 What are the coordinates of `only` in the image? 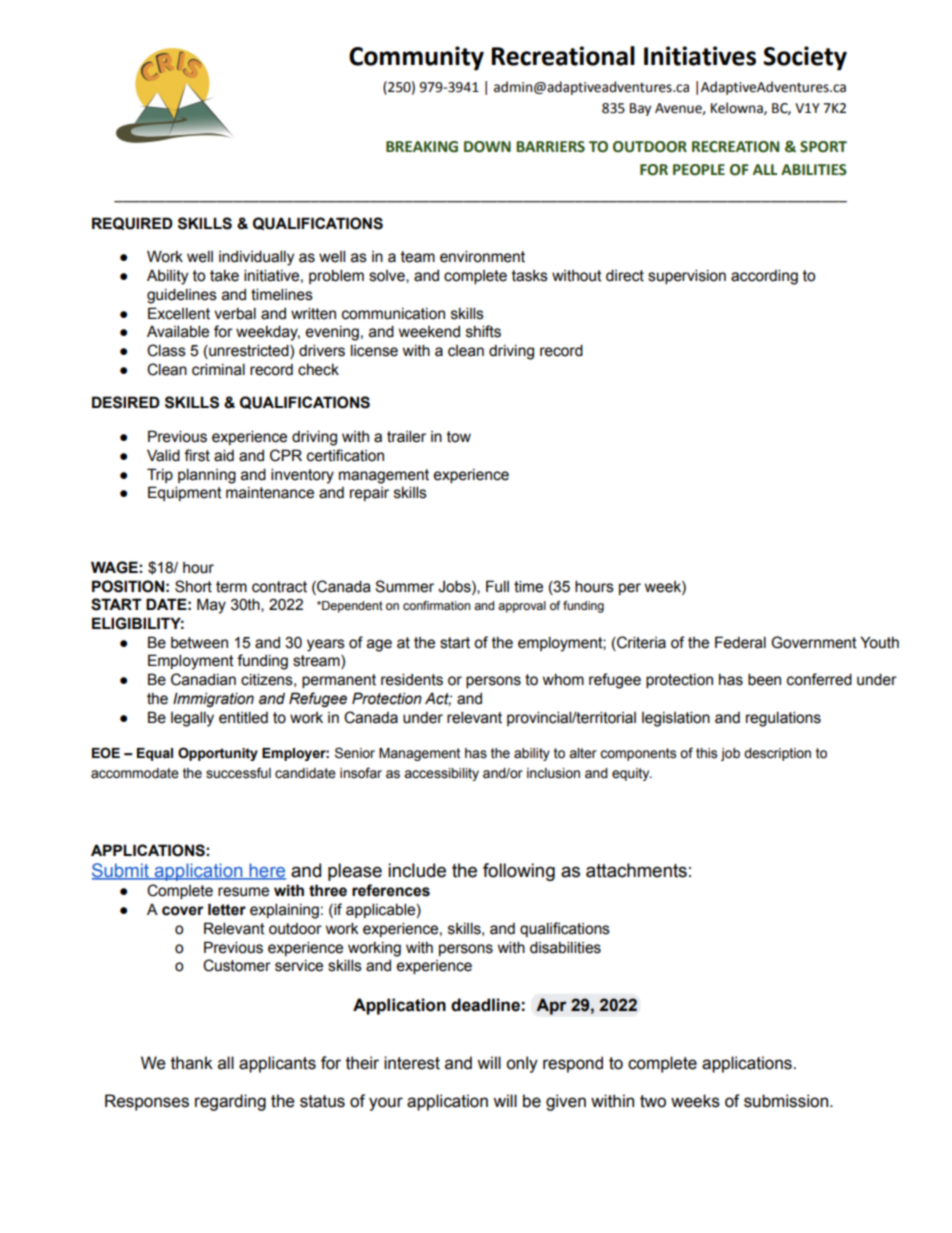 It's located at (522, 1064).
